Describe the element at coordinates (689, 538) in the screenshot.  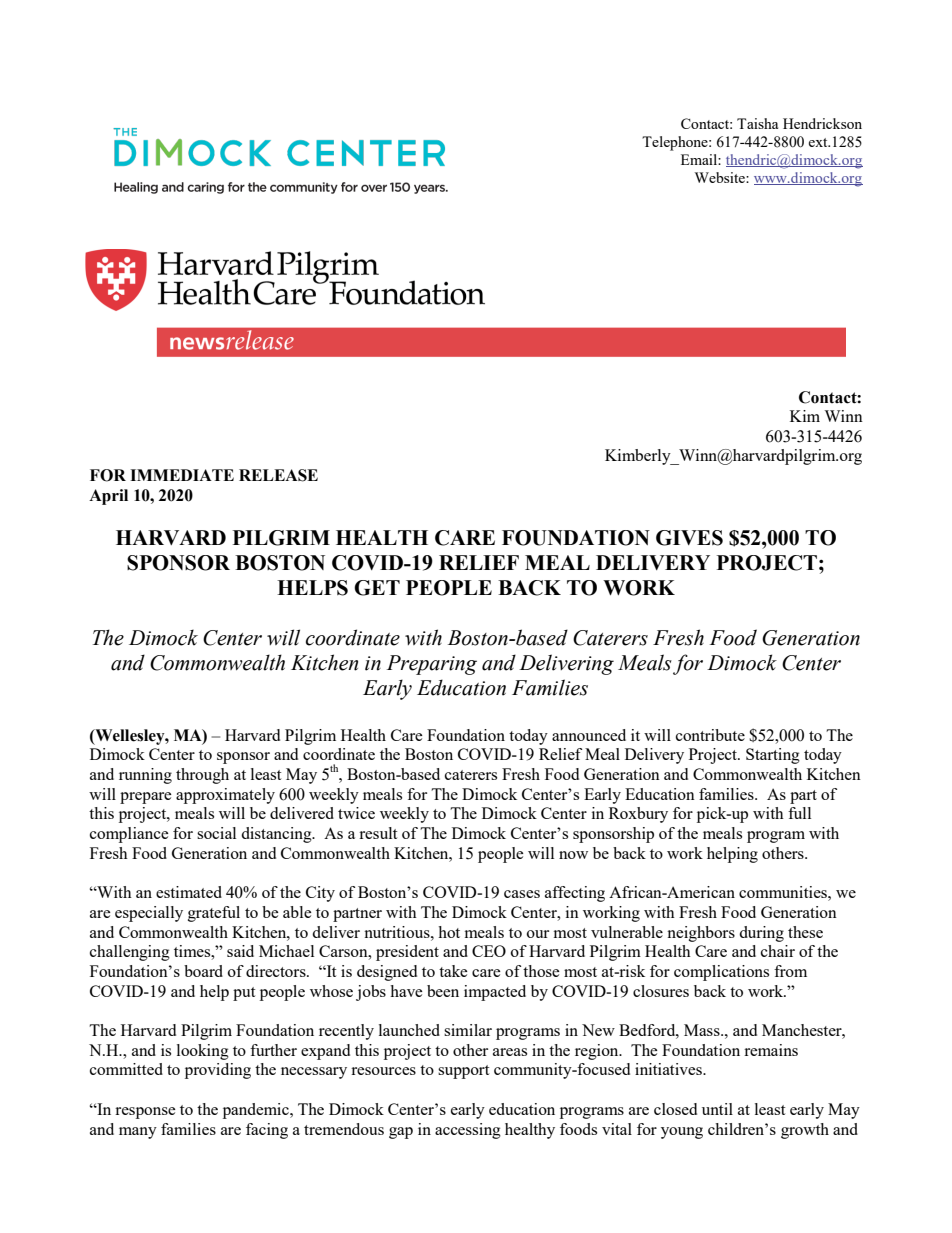
I see `GIVES` at that location.
